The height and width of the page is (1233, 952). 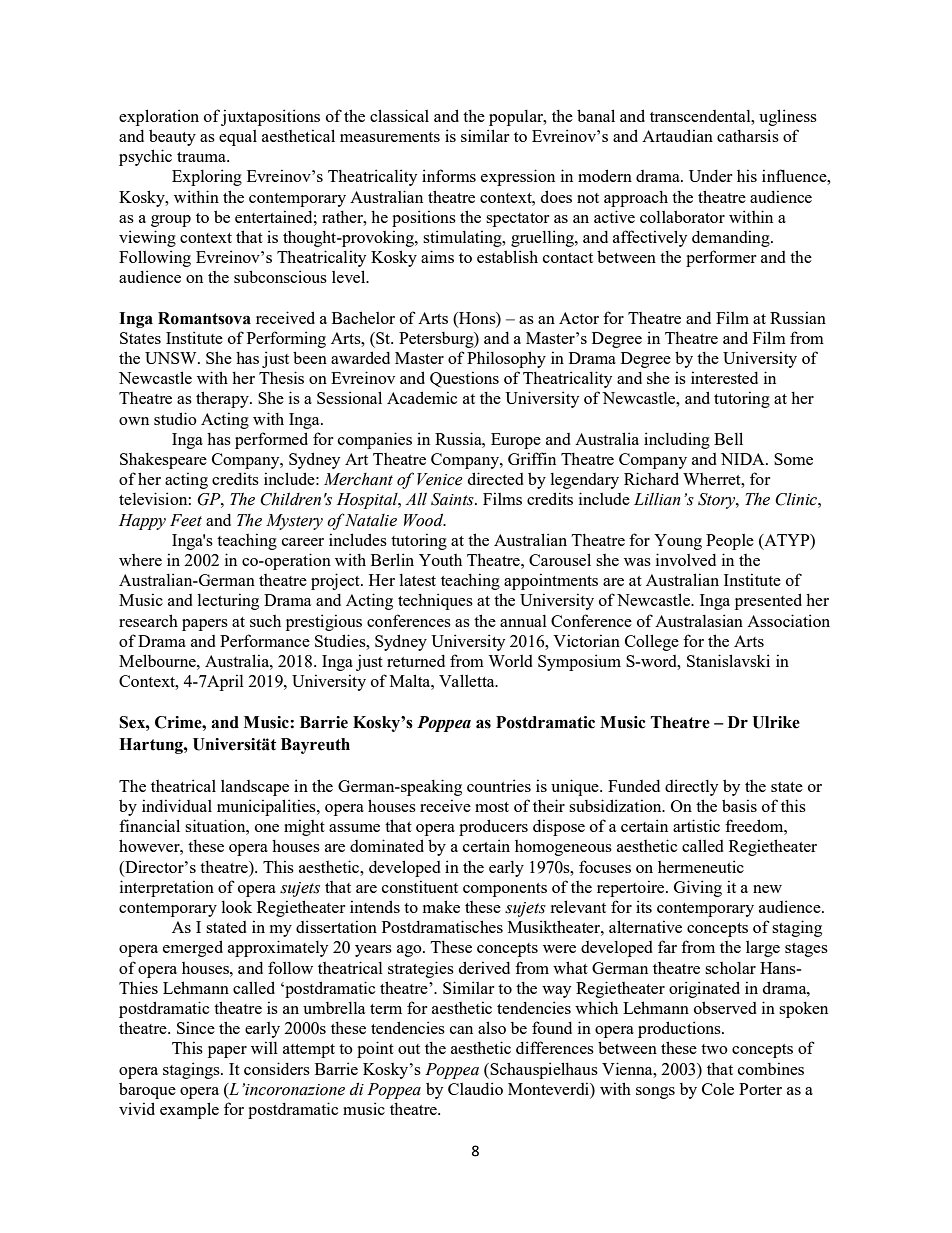 I want to click on countries, so click(x=499, y=785).
